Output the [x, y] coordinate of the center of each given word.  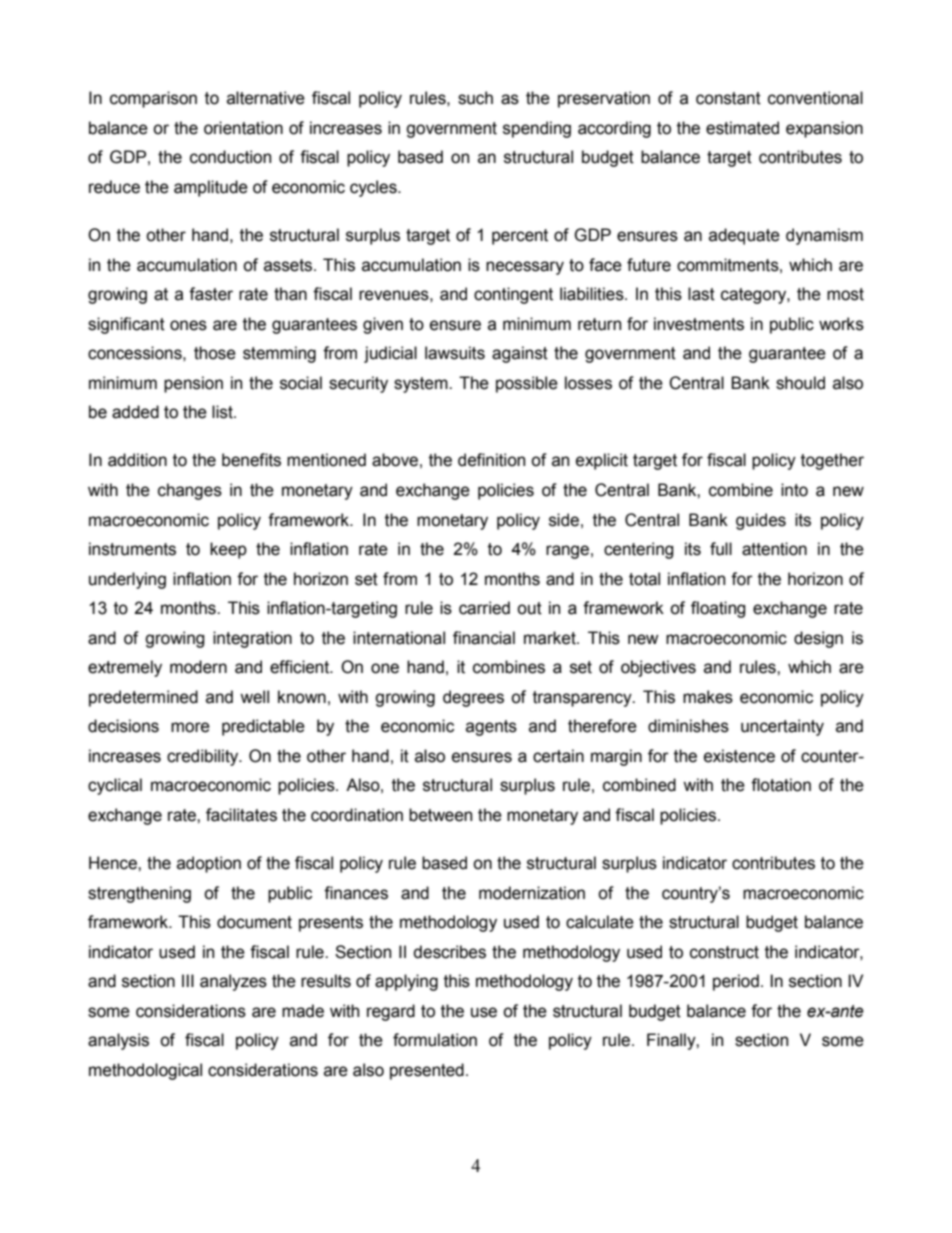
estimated [742, 128]
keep [228, 550]
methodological [145, 1071]
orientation [243, 128]
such [475, 98]
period [736, 982]
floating [718, 609]
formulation [435, 1040]
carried [484, 608]
